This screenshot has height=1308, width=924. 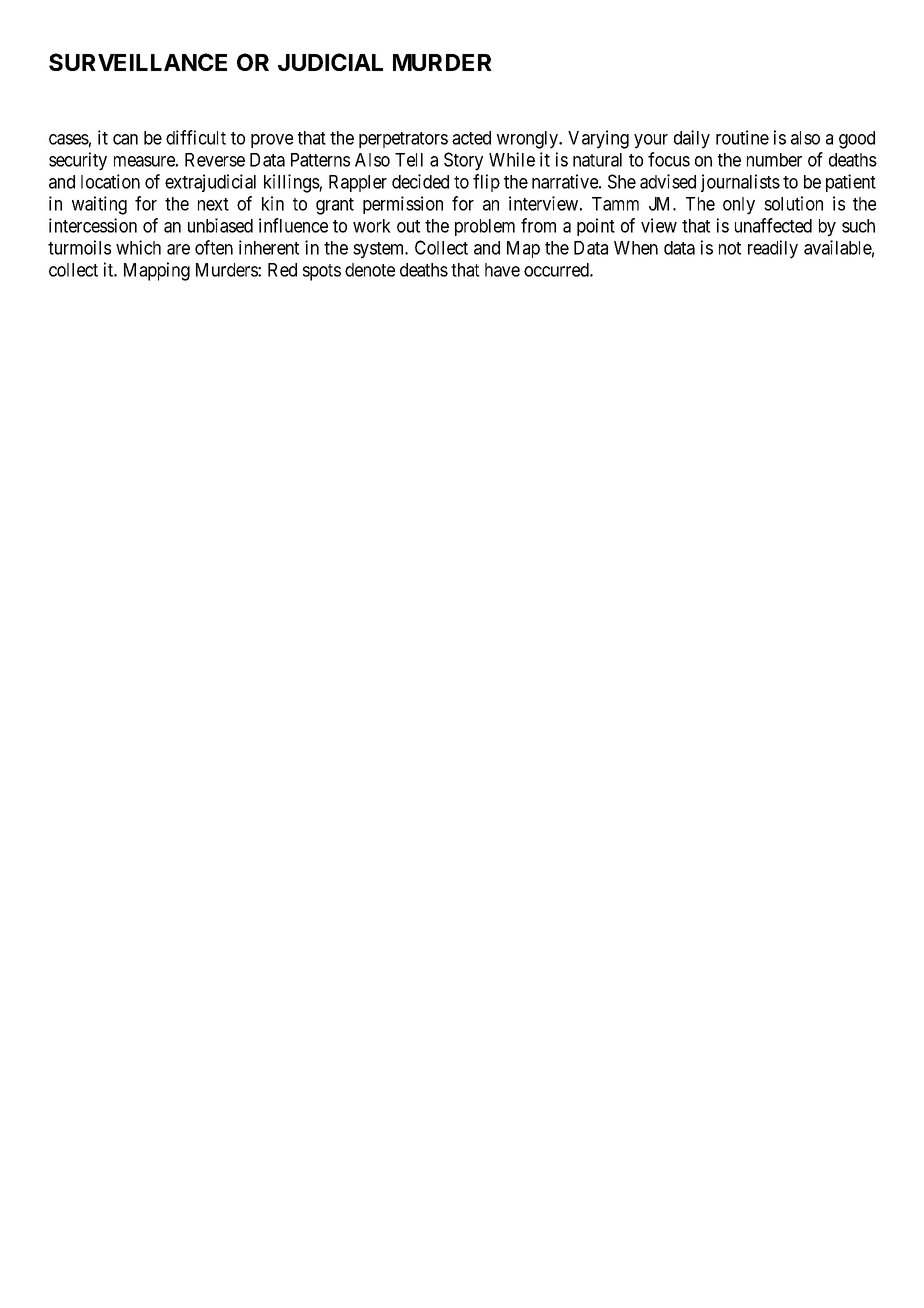 I want to click on have, so click(x=502, y=270).
